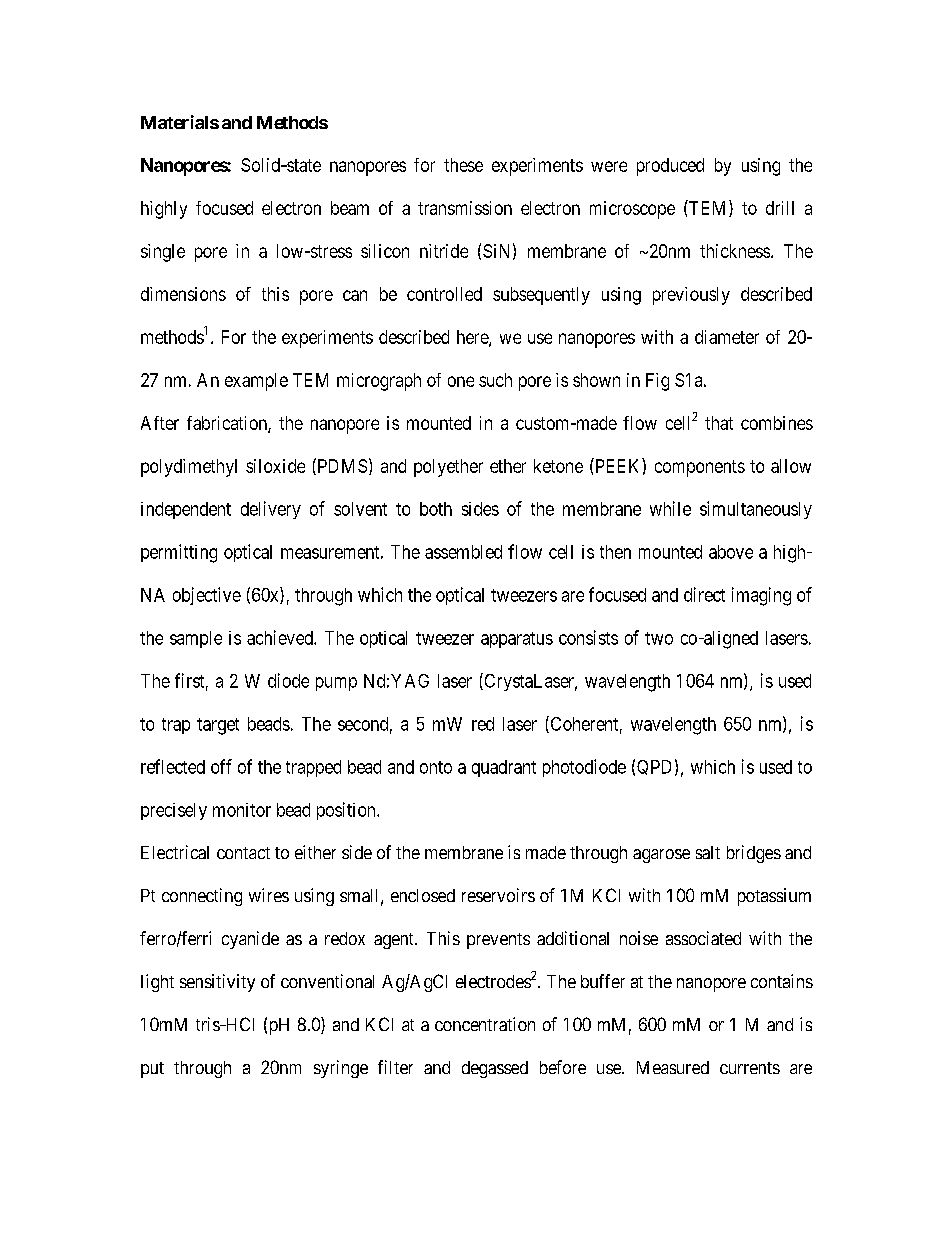  Describe the element at coordinates (271, 510) in the page. I see `delivery` at that location.
